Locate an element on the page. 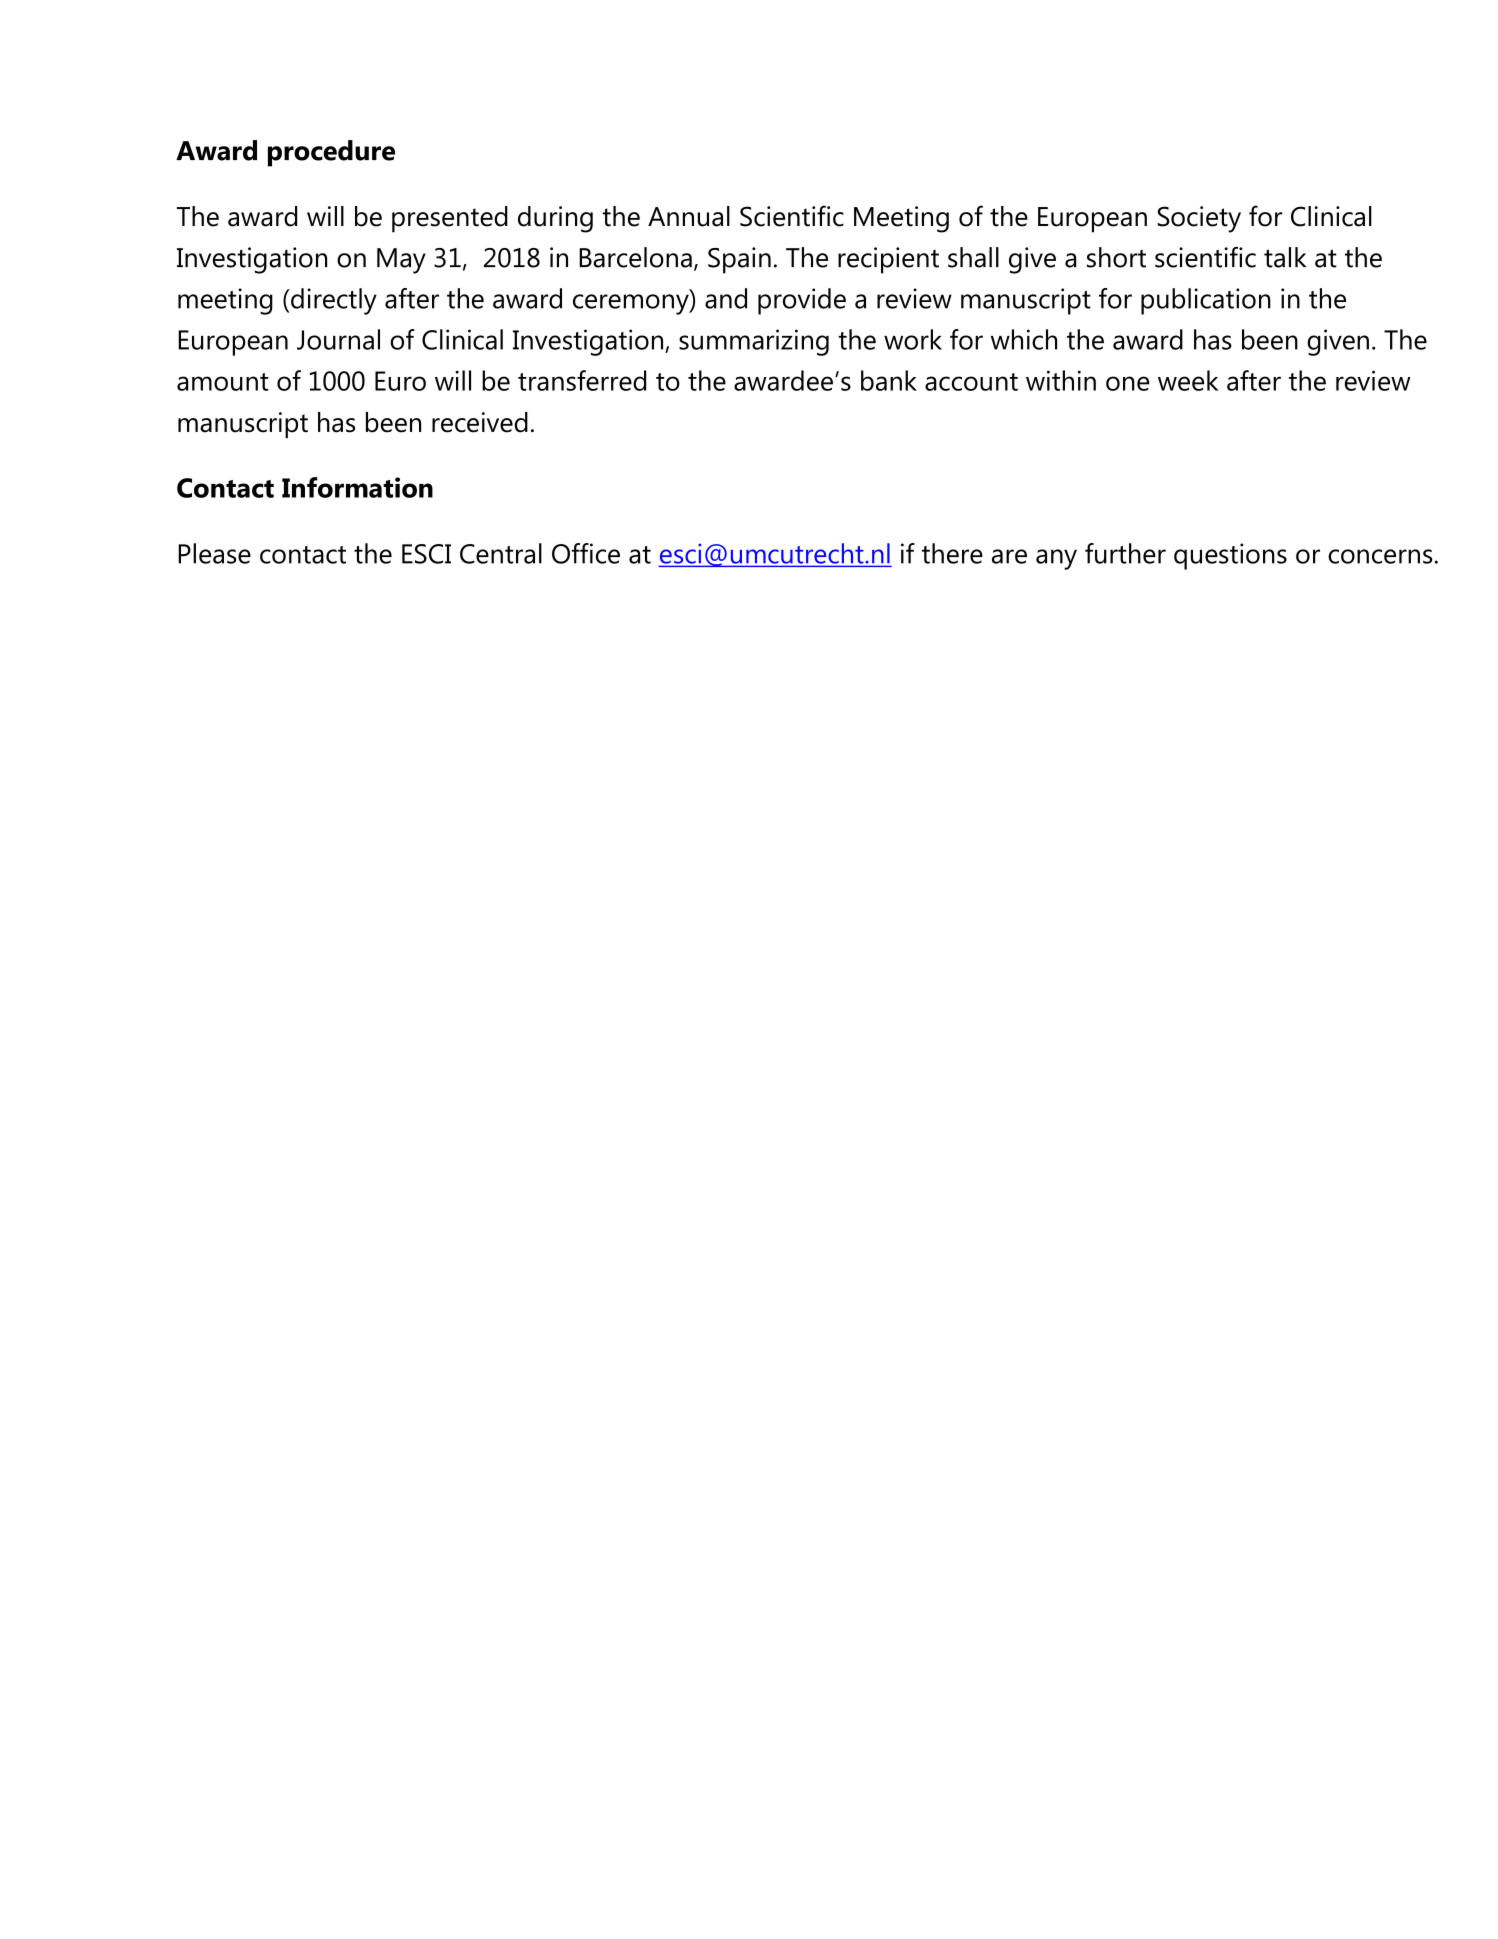 Image resolution: width=1498 pixels, height=1939 pixels. publication is located at coordinates (1206, 301).
